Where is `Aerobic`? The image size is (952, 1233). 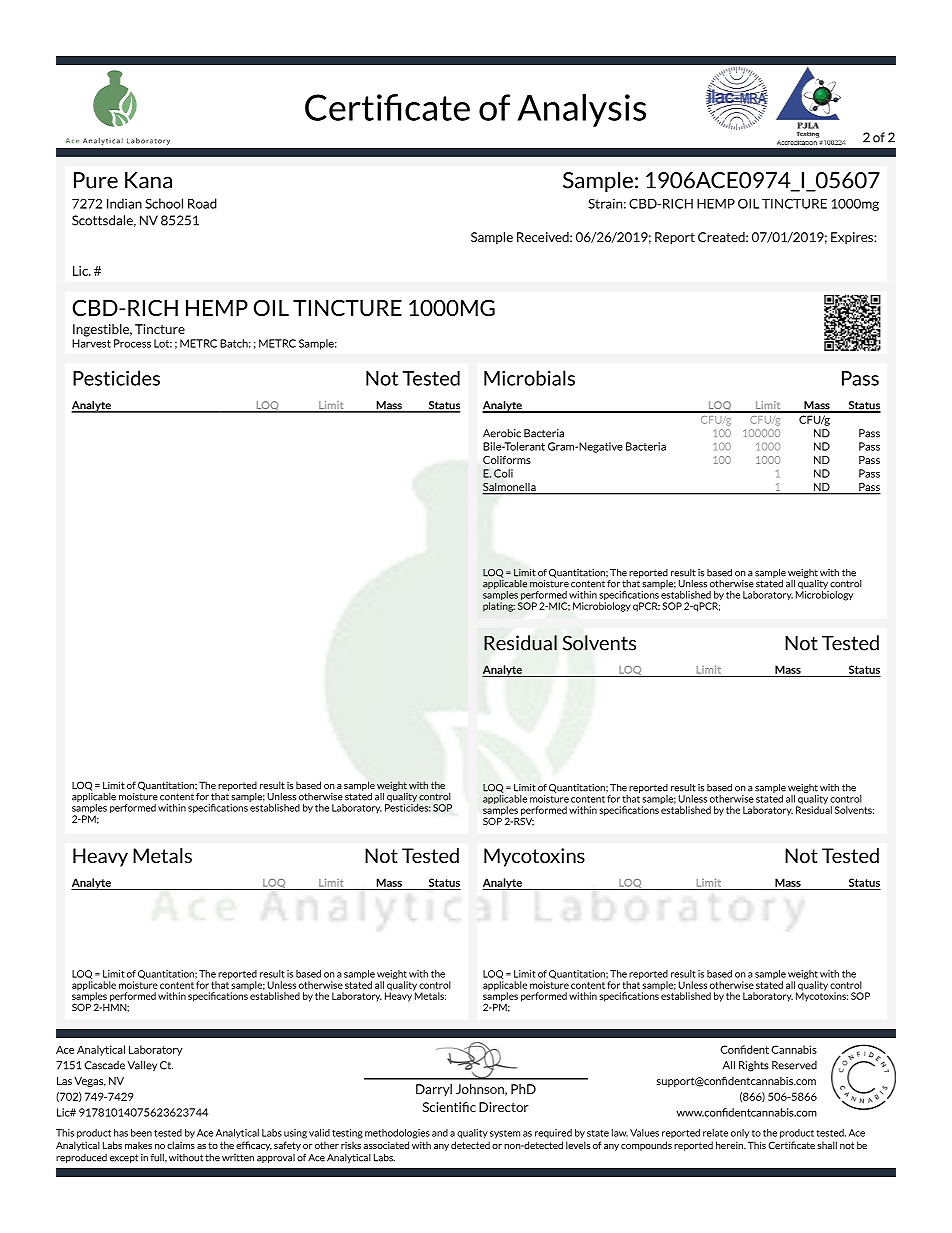
Aerobic is located at coordinates (502, 433).
